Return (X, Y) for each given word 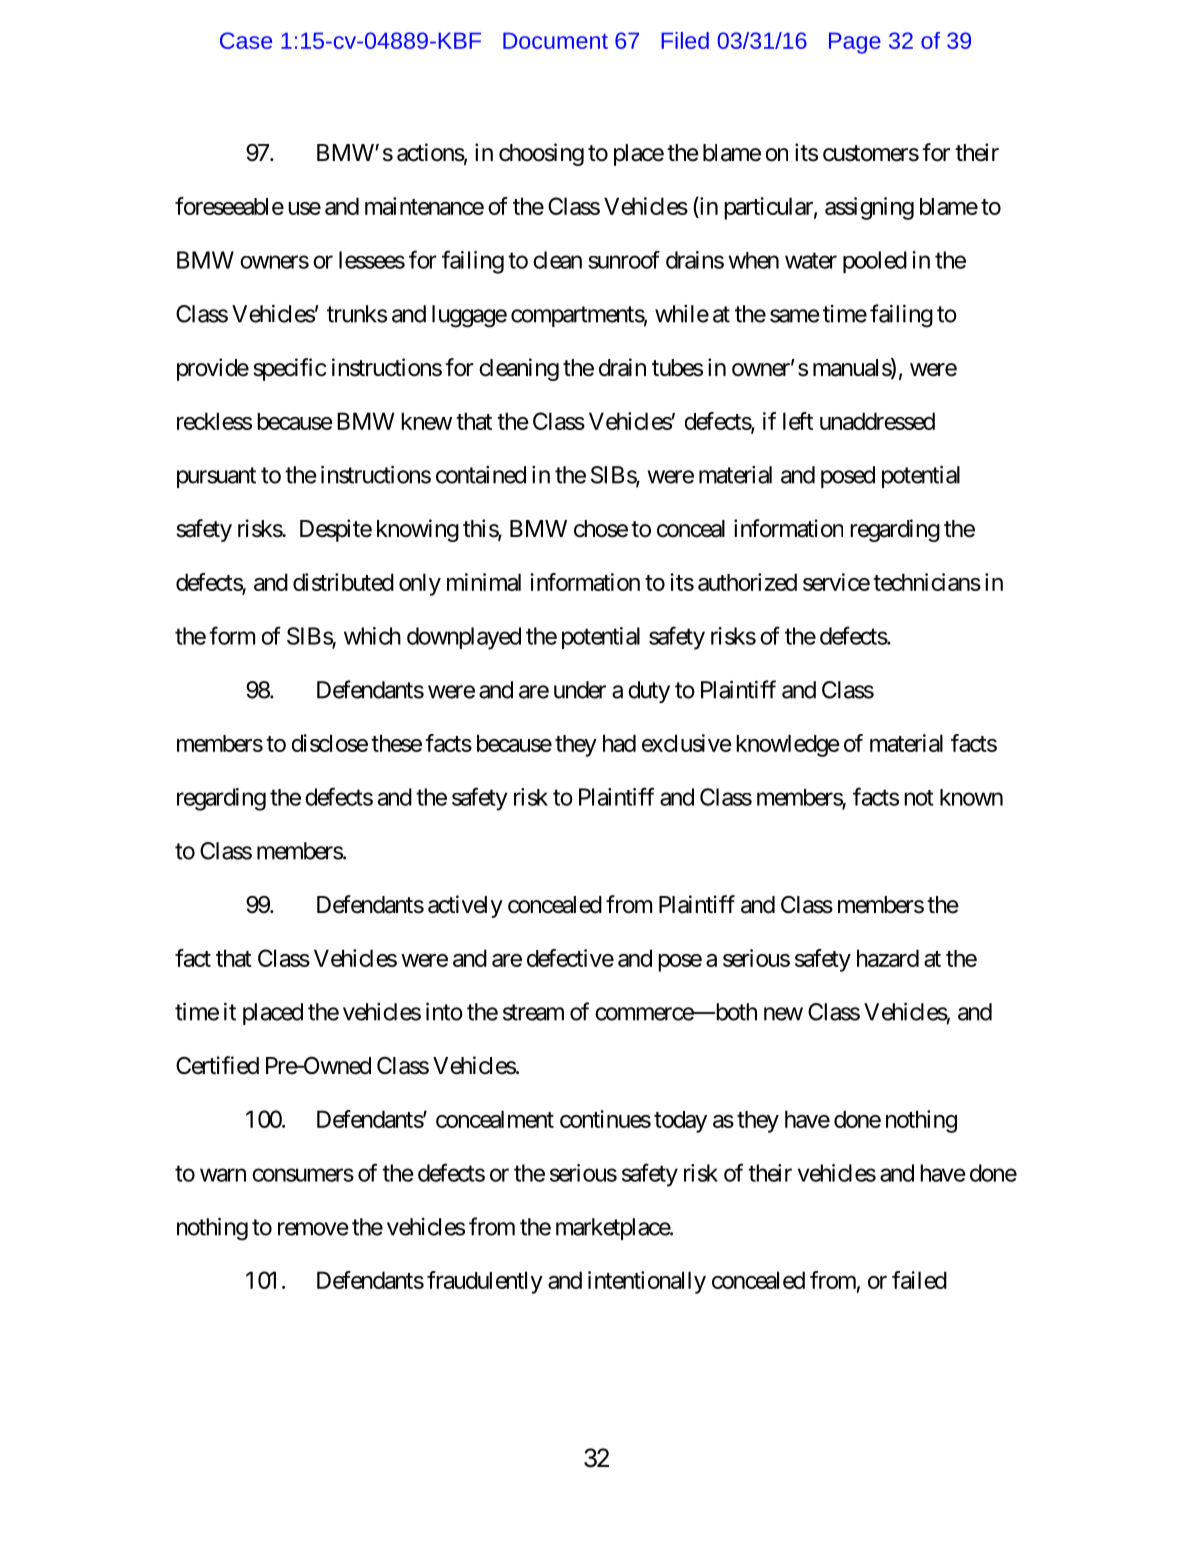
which (372, 636)
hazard (888, 958)
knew (426, 421)
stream (533, 1012)
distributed (343, 582)
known (971, 797)
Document (555, 40)
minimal (484, 582)
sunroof (624, 260)
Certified (217, 1065)
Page (855, 43)
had (619, 743)
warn (223, 1175)
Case (246, 40)
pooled (875, 262)
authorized (747, 582)
